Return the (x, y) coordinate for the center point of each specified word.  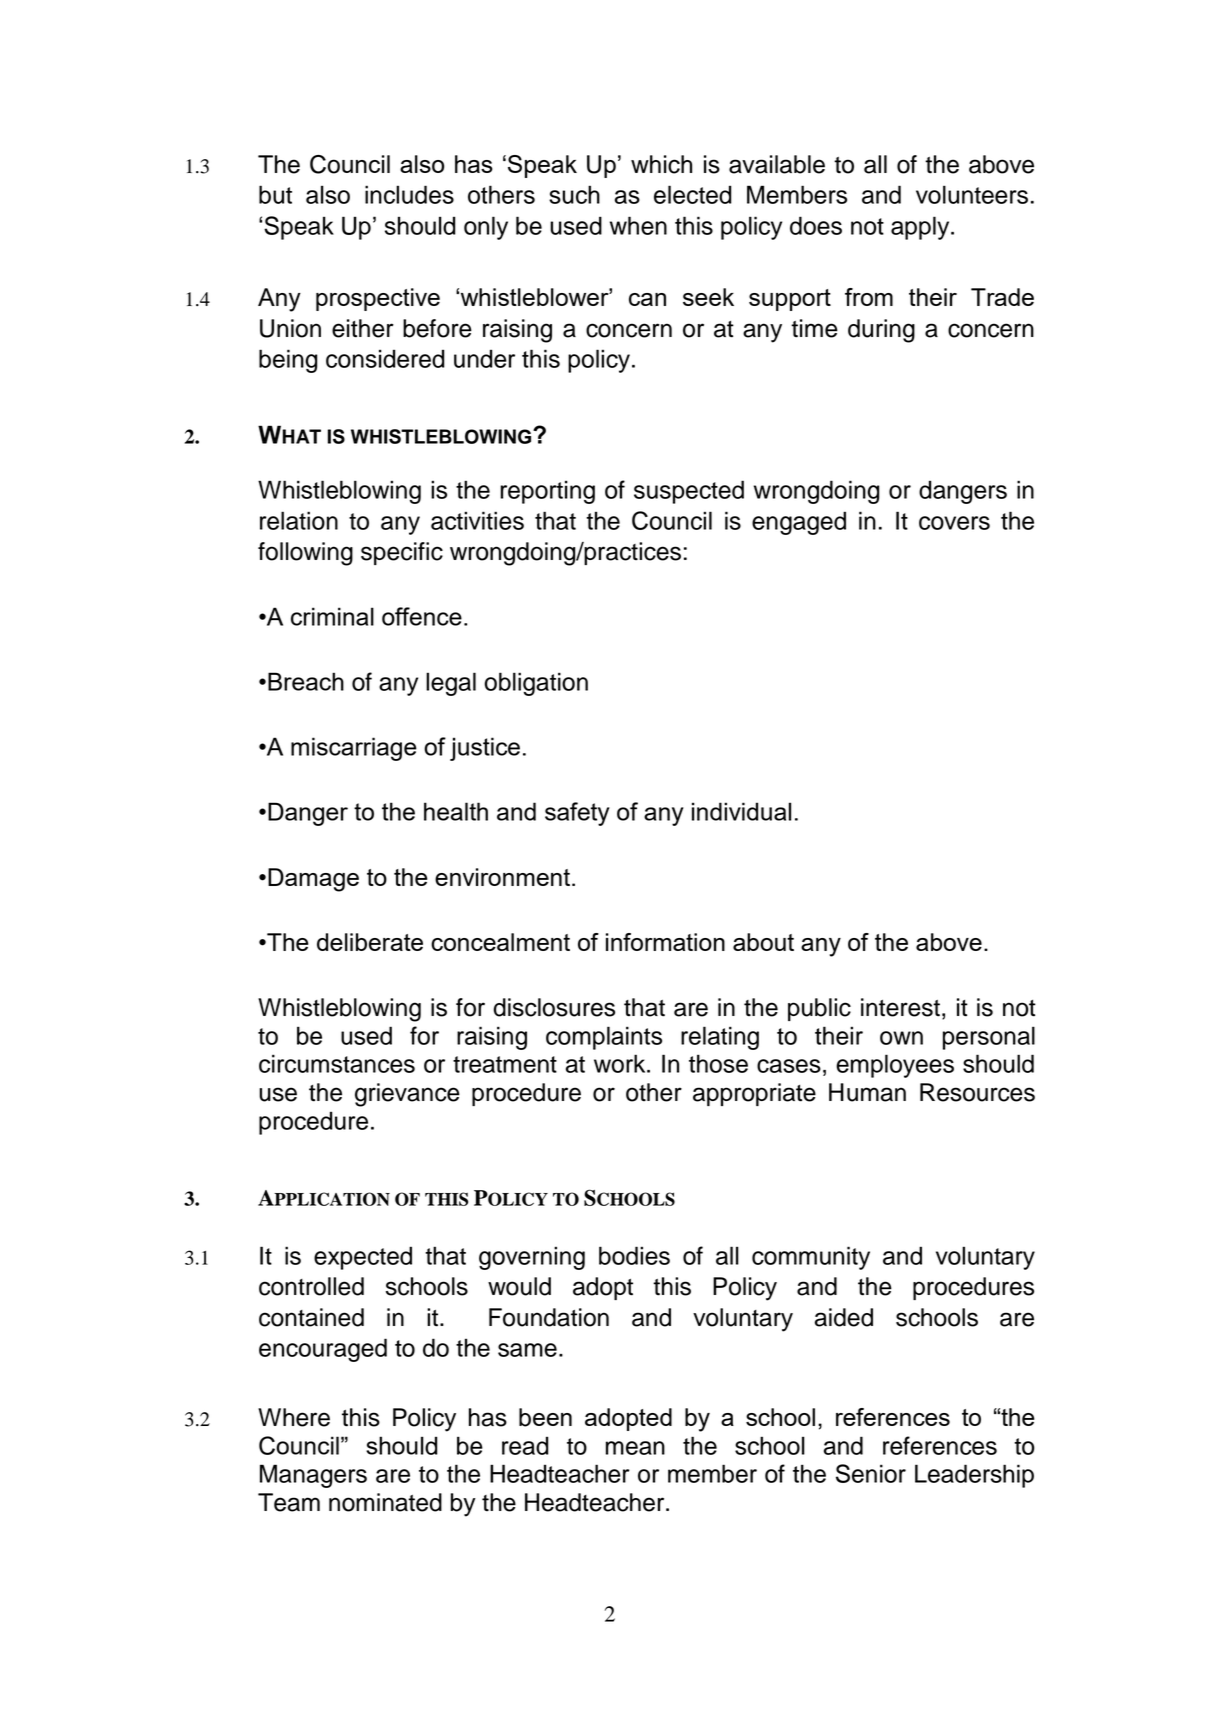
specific (402, 553)
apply (921, 228)
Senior (871, 1473)
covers (954, 523)
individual (741, 811)
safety (577, 814)
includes (409, 194)
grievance (407, 1095)
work (621, 1063)
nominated (385, 1502)
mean (635, 1448)
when (638, 225)
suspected (689, 492)
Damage (313, 880)
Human (867, 1092)
